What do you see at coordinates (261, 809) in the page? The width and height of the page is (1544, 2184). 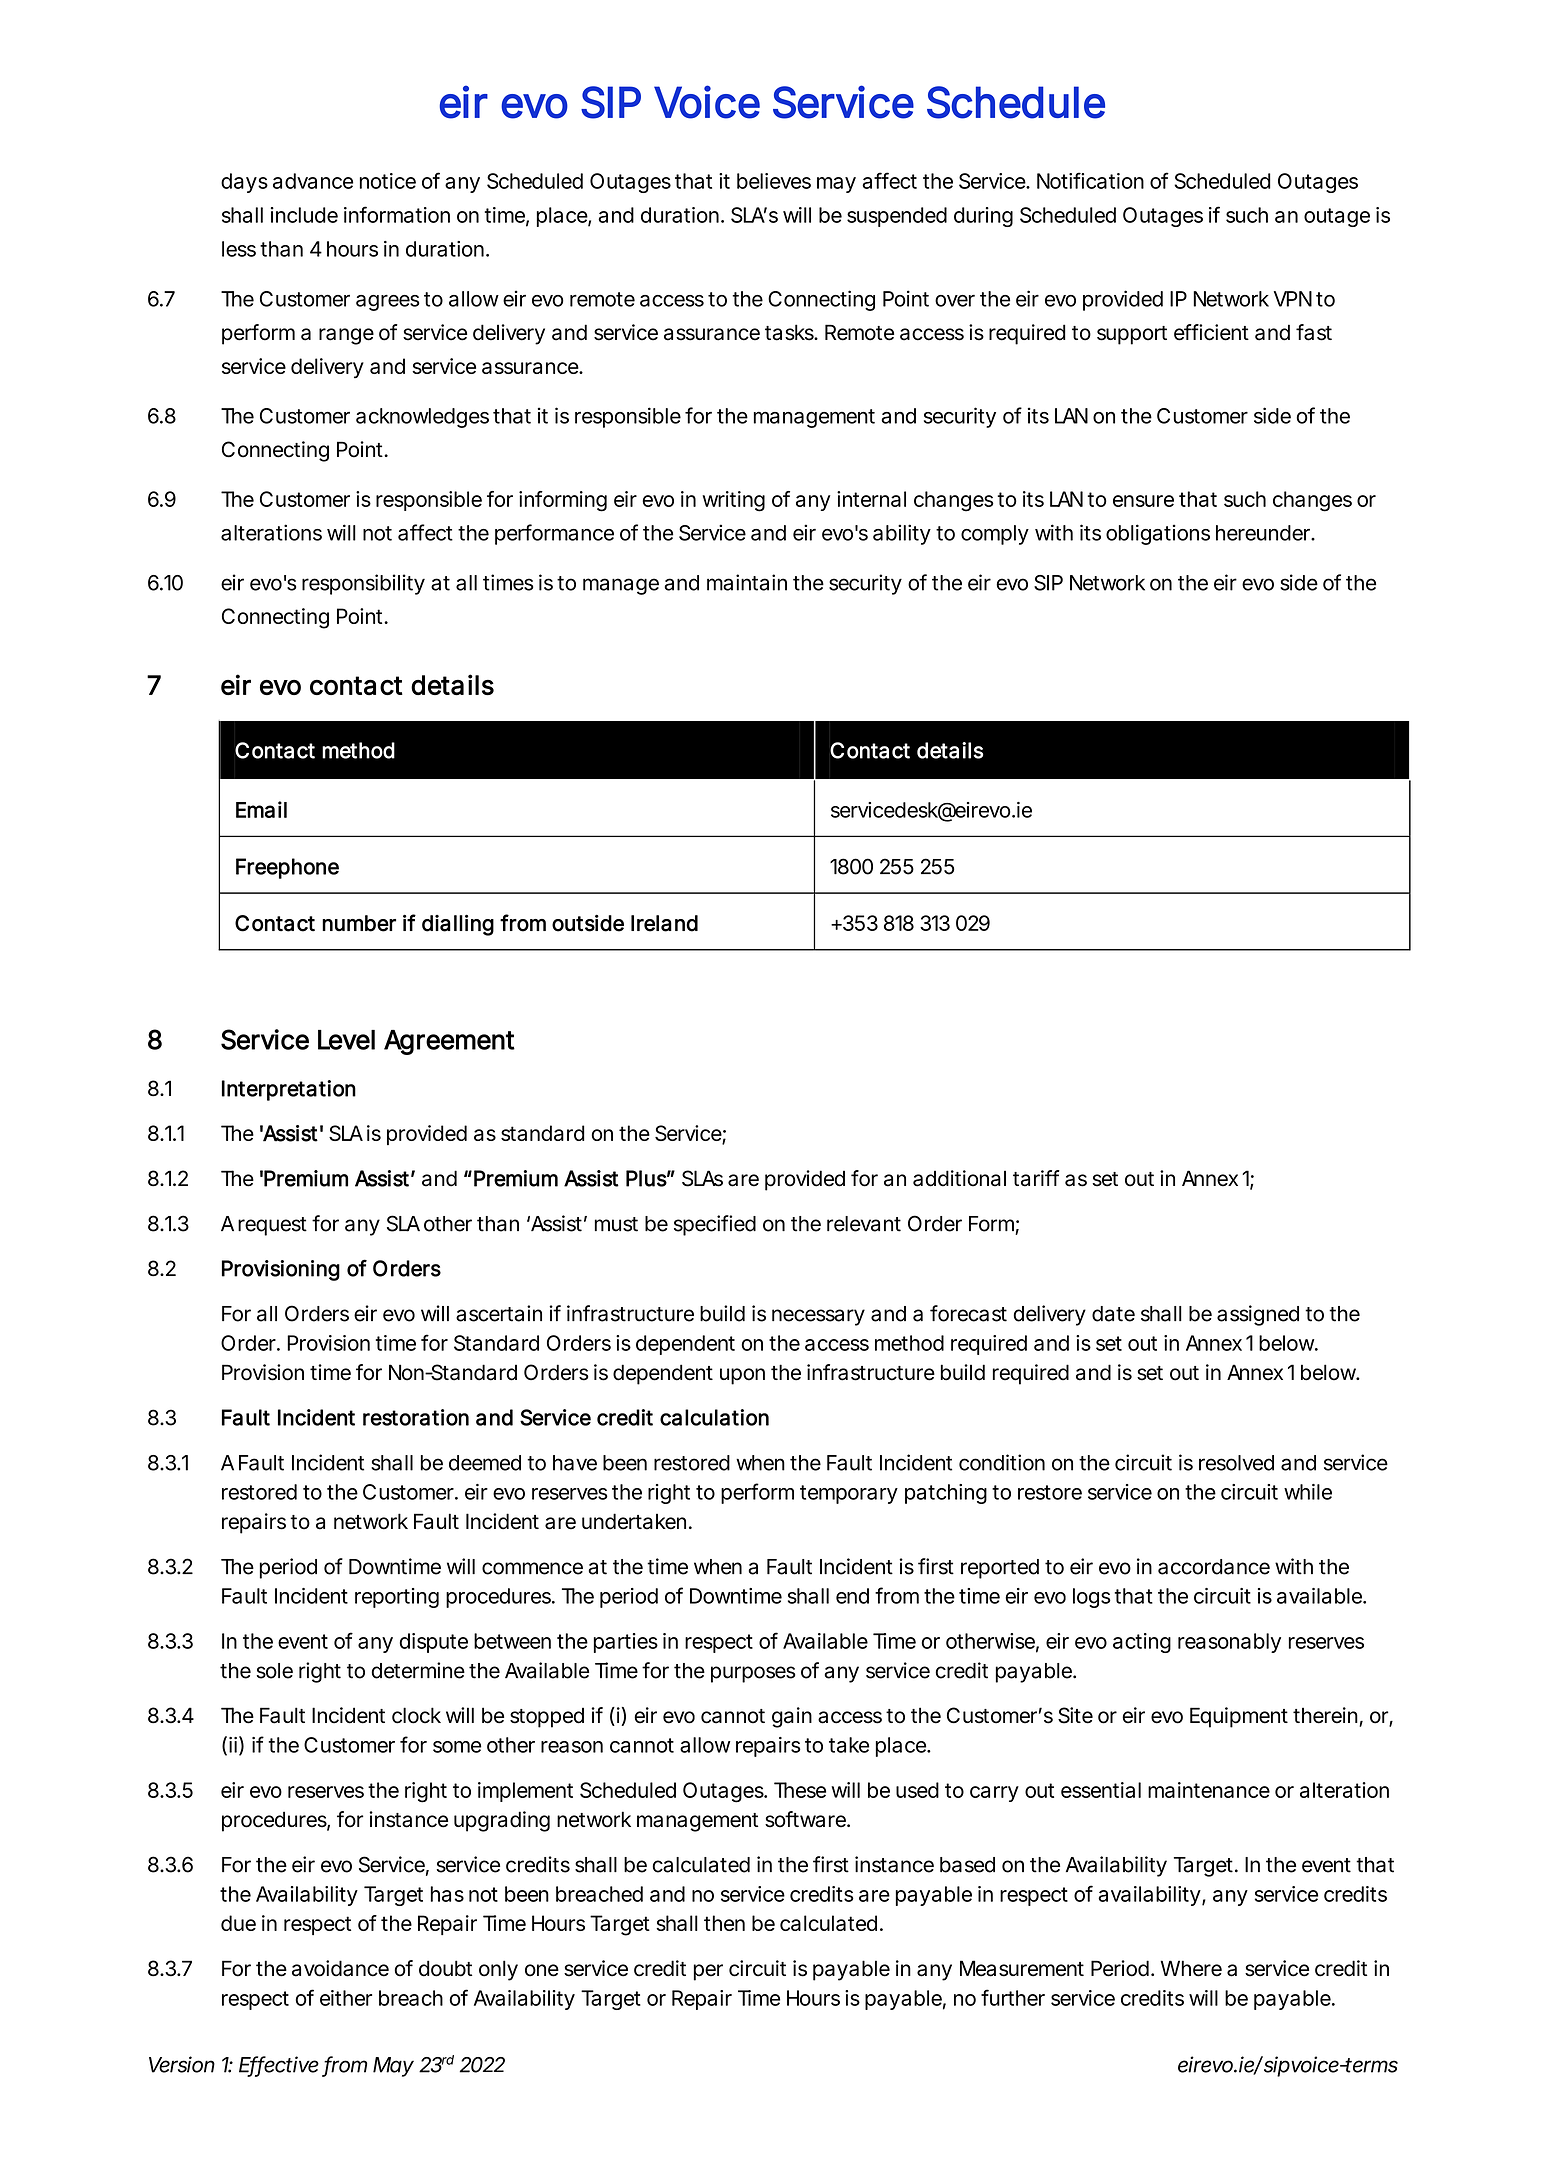 I see `Email` at bounding box center [261, 809].
